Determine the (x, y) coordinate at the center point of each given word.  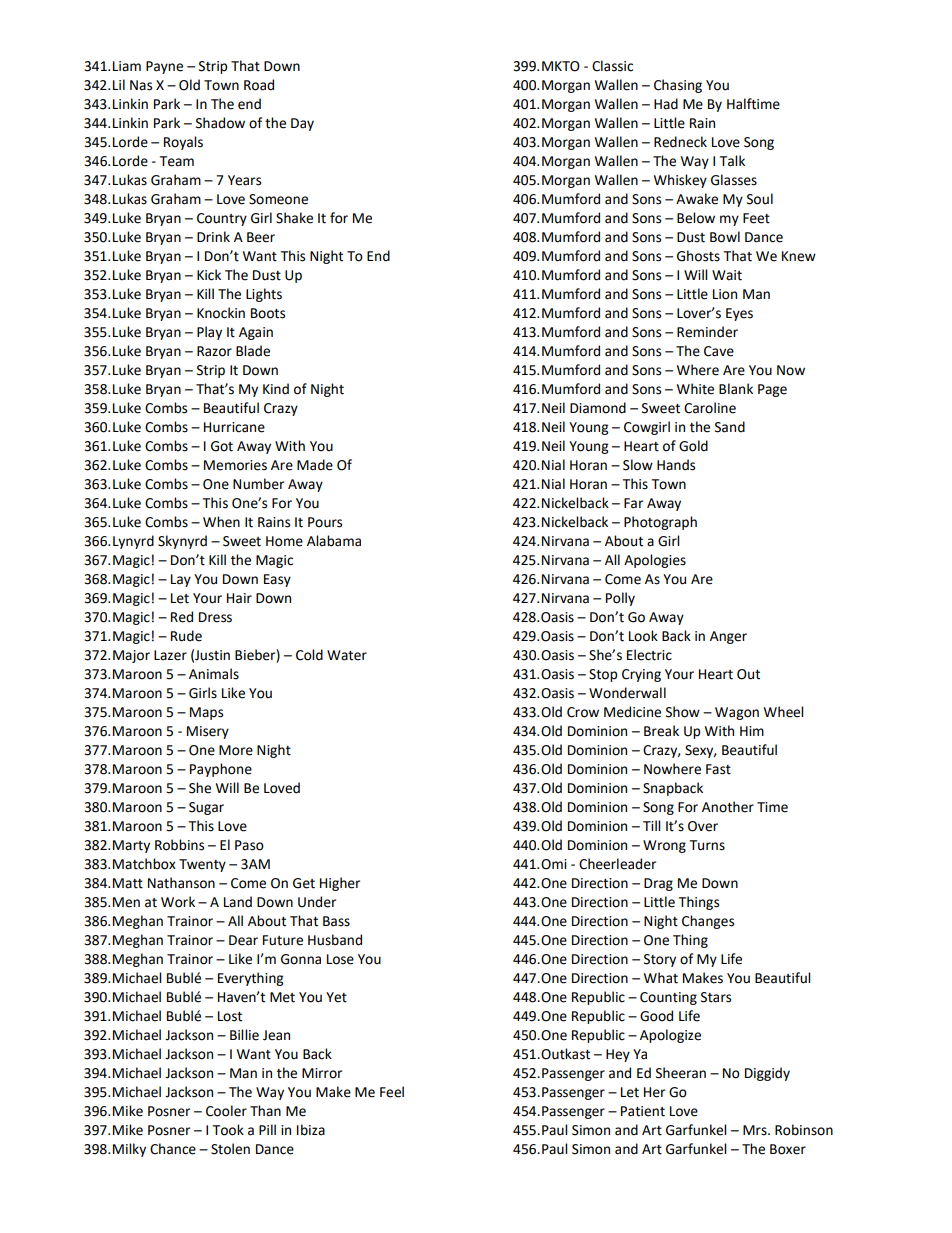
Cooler (226, 1111)
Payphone (221, 770)
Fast (718, 769)
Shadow (220, 123)
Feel (392, 1092)
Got (222, 446)
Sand (730, 427)
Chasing (678, 86)
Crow (583, 712)
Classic (612, 66)
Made (315, 465)
